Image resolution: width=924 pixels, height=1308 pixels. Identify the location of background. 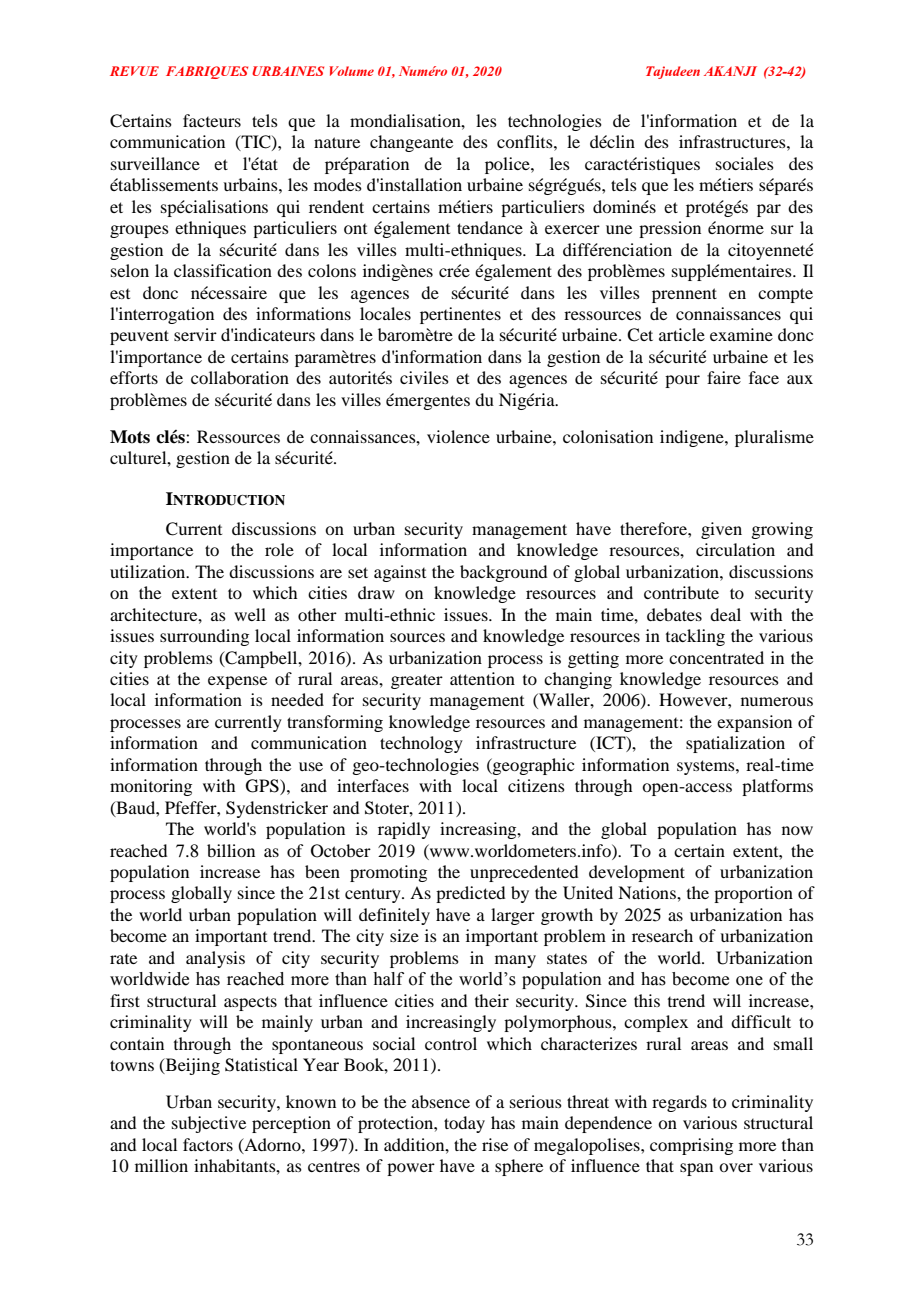
(503, 573).
